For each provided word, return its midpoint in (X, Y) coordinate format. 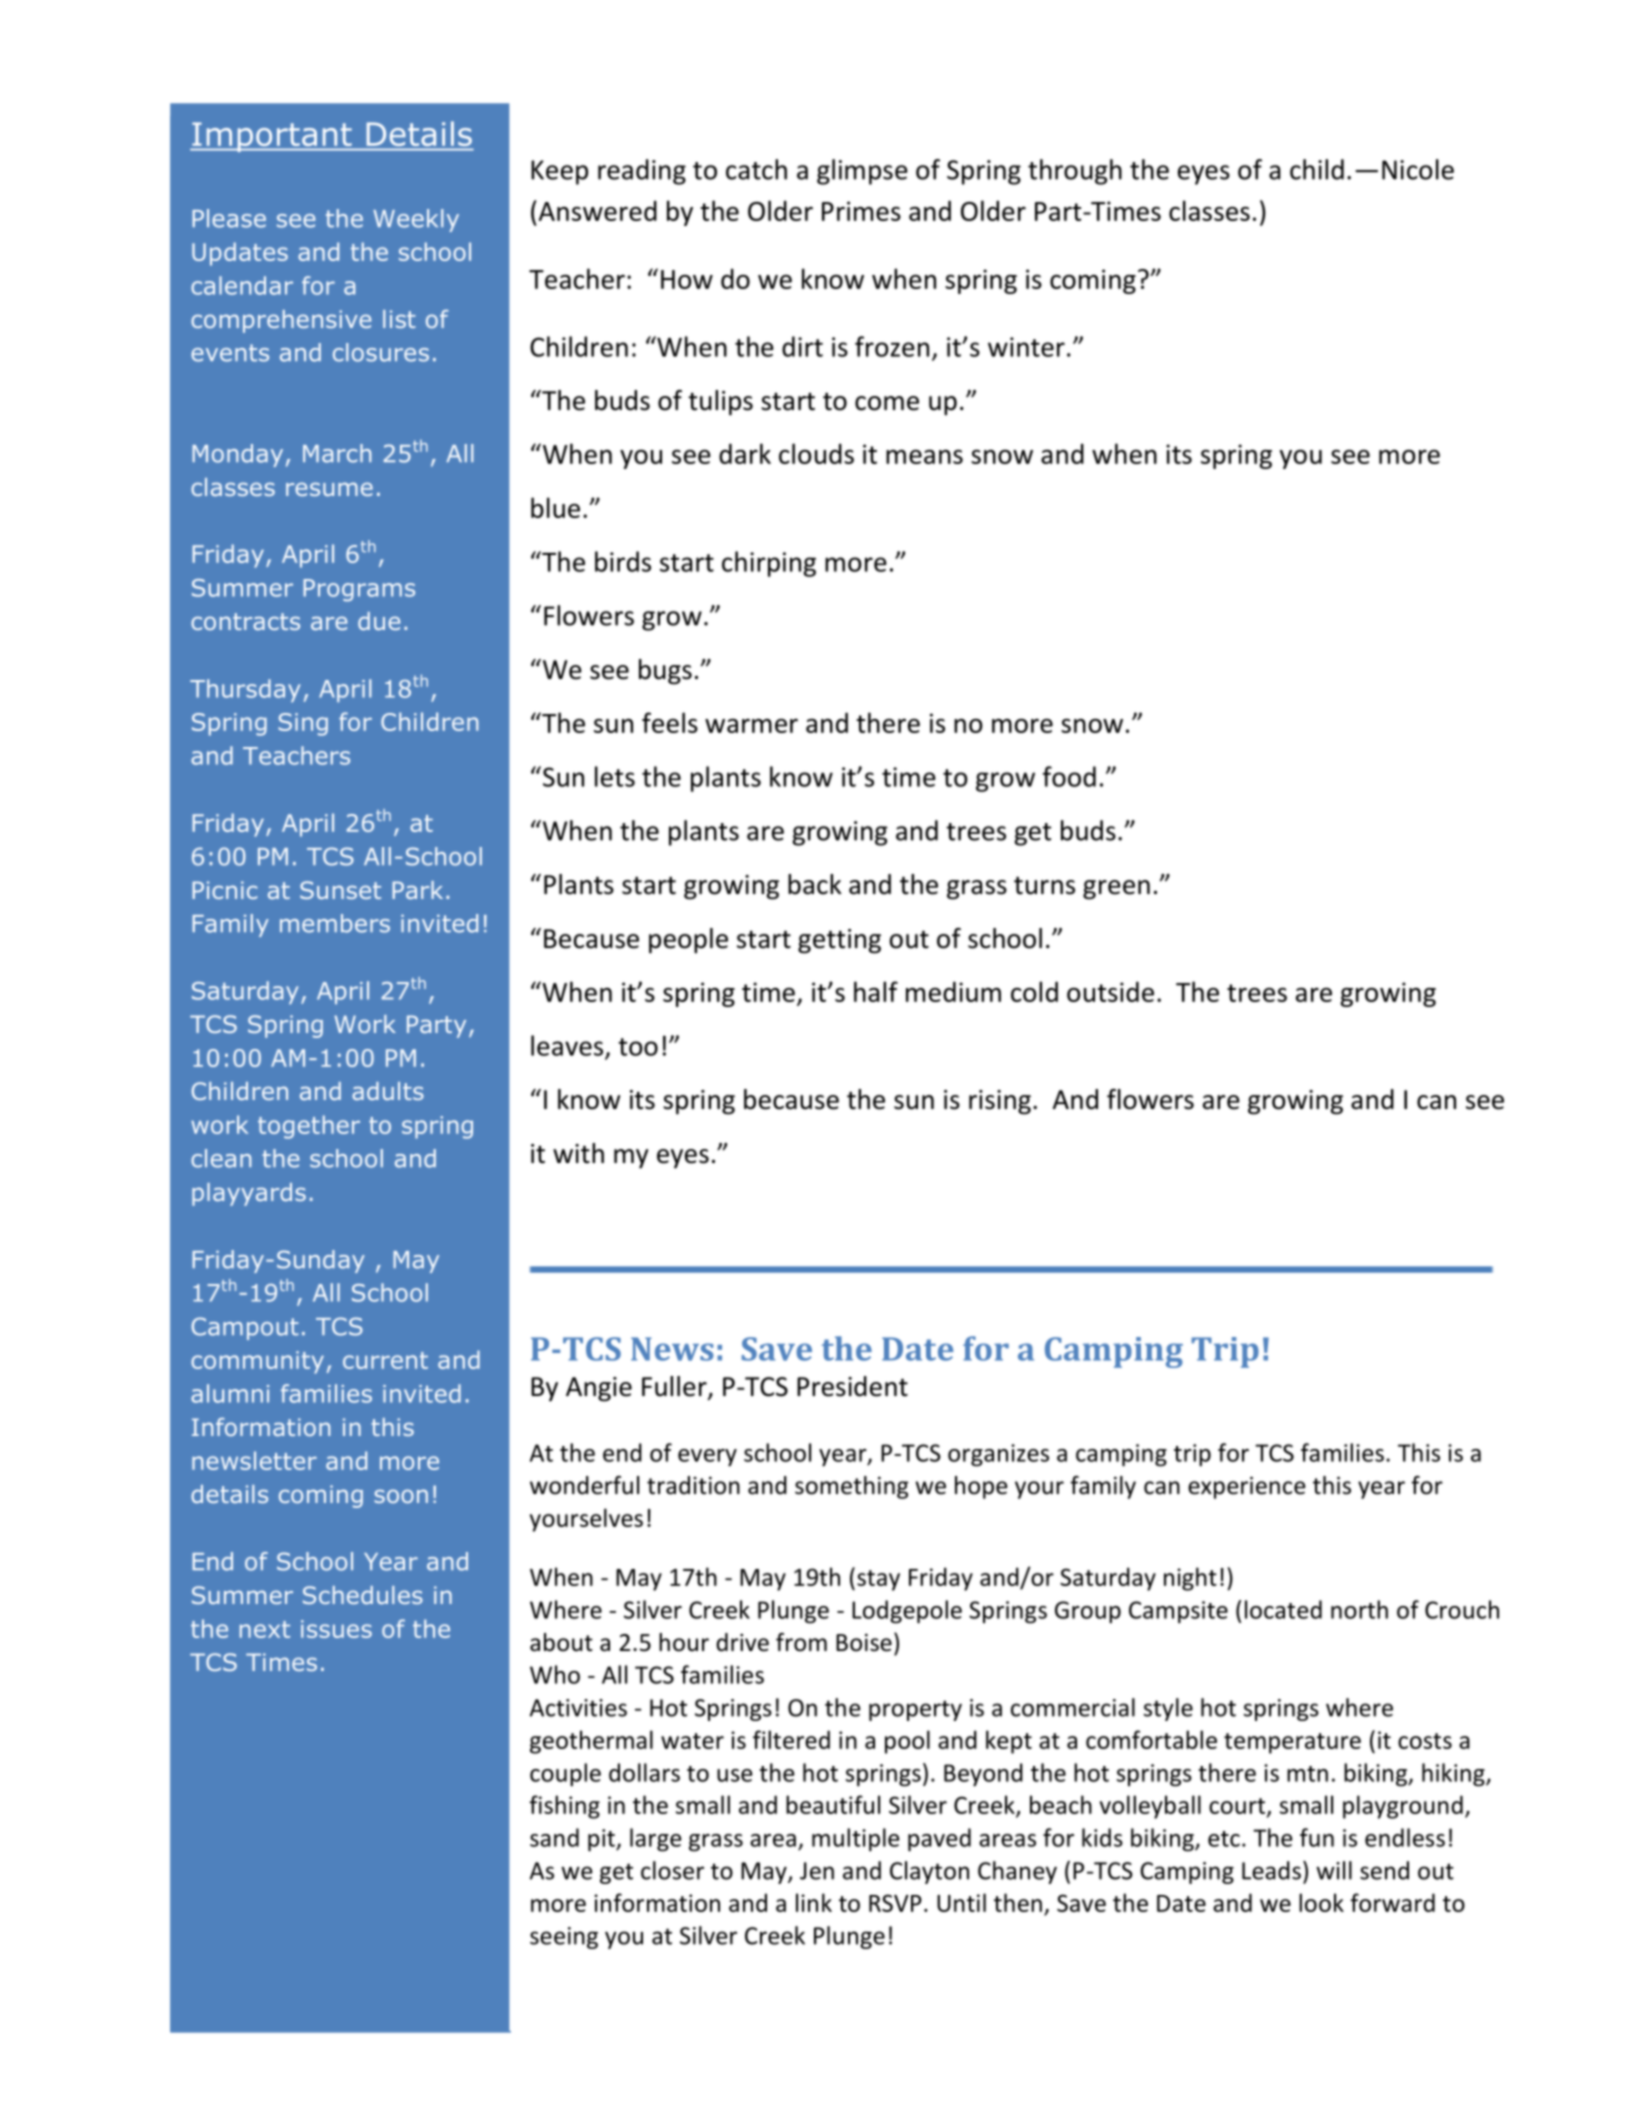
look (1321, 1902)
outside (1110, 991)
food (1069, 776)
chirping (769, 564)
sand (554, 1837)
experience (1246, 1488)
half (876, 991)
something (852, 1487)
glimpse (862, 172)
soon (401, 1496)
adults (388, 1091)
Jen (817, 1871)
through (1075, 172)
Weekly (416, 220)
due (379, 621)
